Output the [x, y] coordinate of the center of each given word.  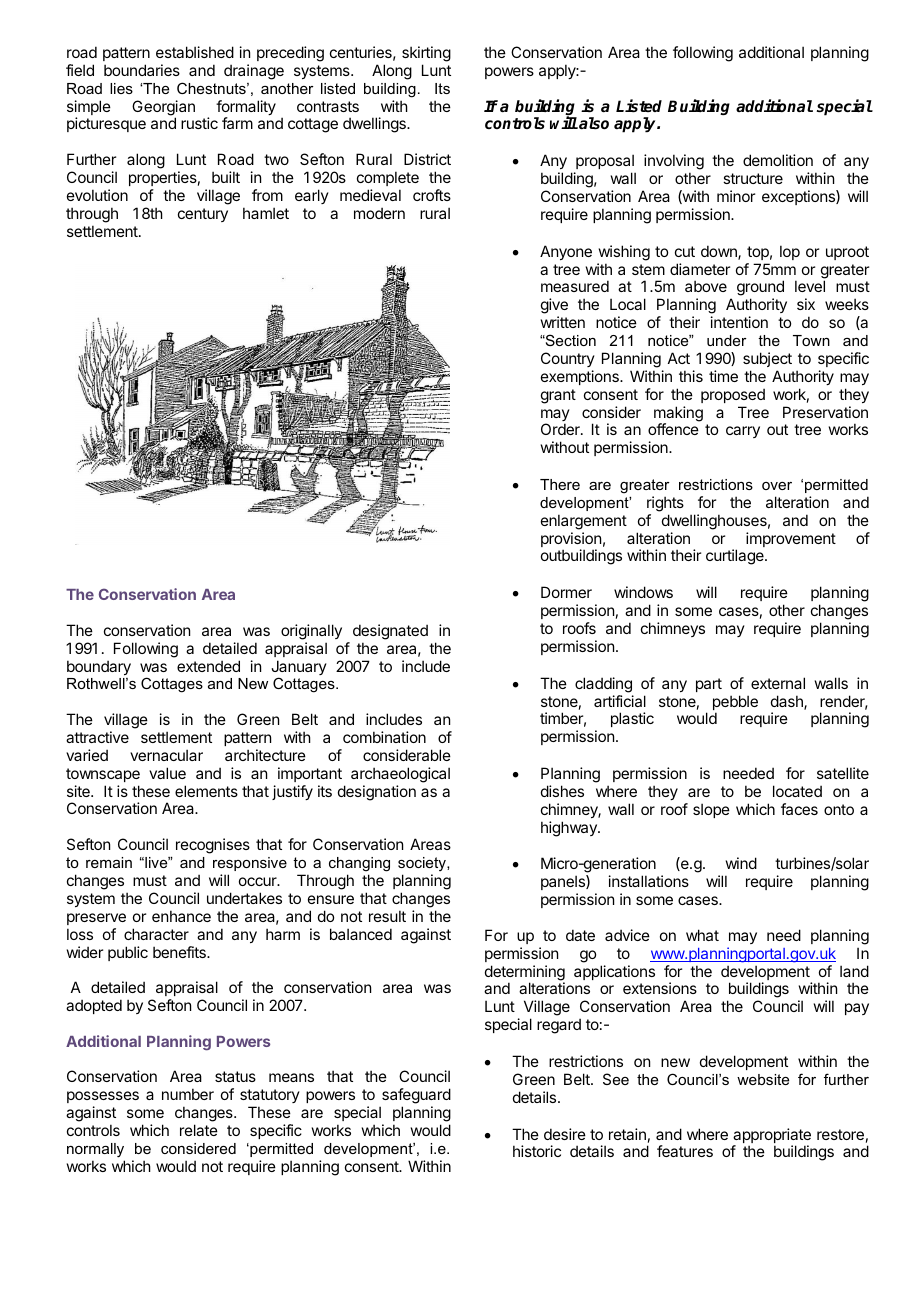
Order [561, 429]
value [167, 773]
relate [199, 1130]
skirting [426, 54]
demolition [778, 160]
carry [743, 432]
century [203, 215]
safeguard [415, 1097]
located [797, 791]
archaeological [400, 775]
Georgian [163, 109]
